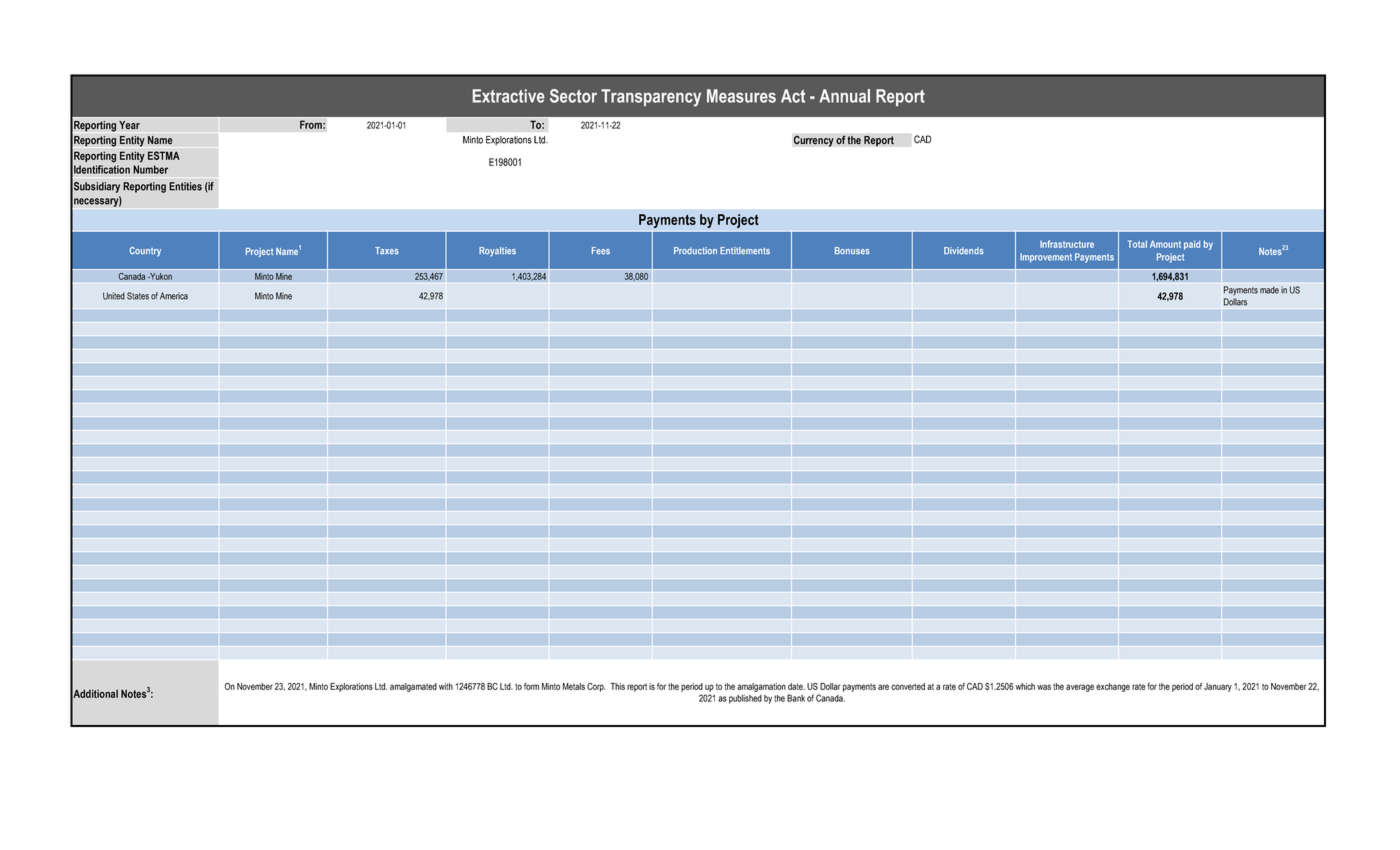 This screenshot has width=1400, height=850. Describe the element at coordinates (129, 125) in the screenshot. I see `Year` at that location.
